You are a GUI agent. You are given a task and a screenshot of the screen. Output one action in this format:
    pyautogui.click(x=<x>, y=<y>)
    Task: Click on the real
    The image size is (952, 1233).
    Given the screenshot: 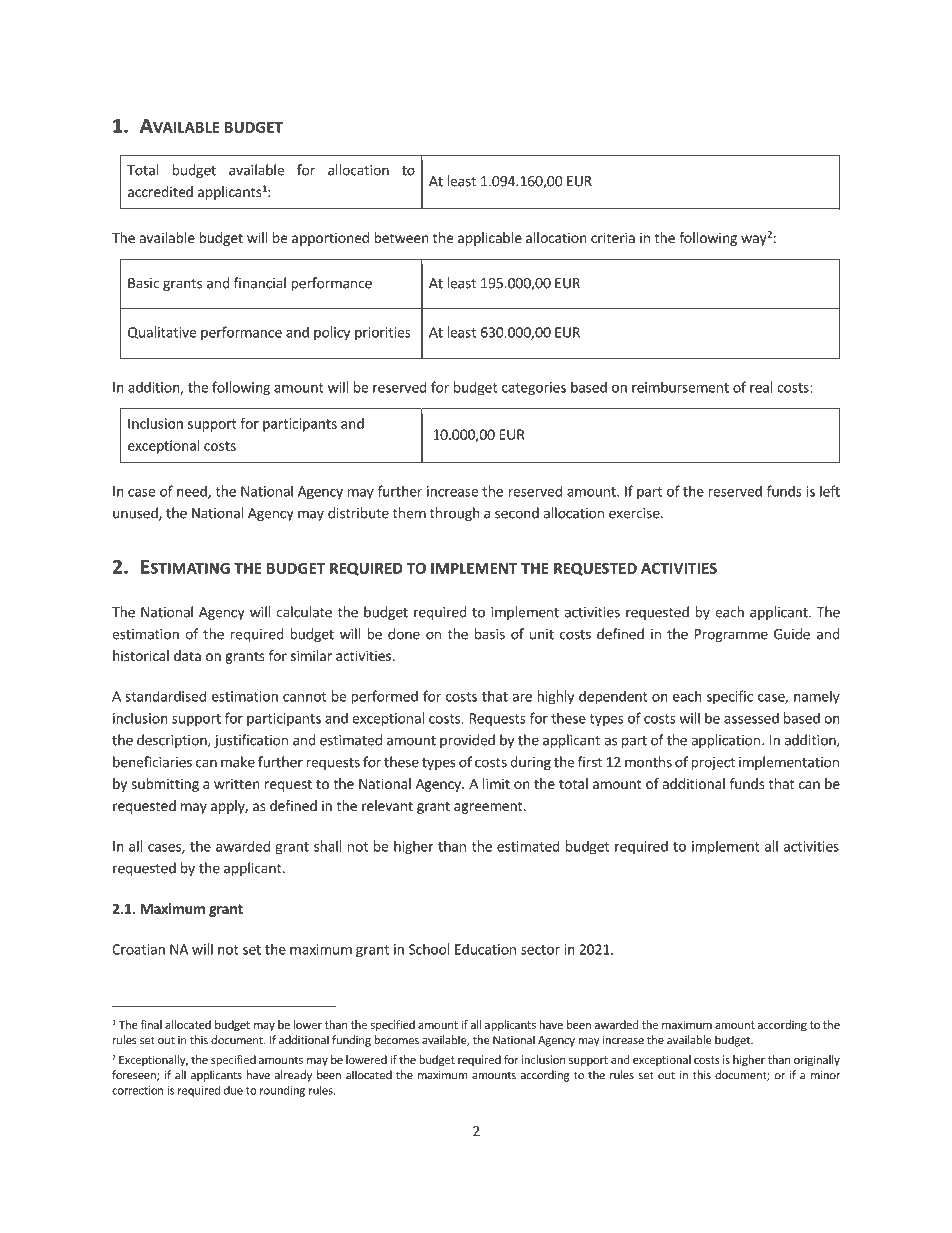 What is the action you would take?
    pyautogui.click(x=761, y=387)
